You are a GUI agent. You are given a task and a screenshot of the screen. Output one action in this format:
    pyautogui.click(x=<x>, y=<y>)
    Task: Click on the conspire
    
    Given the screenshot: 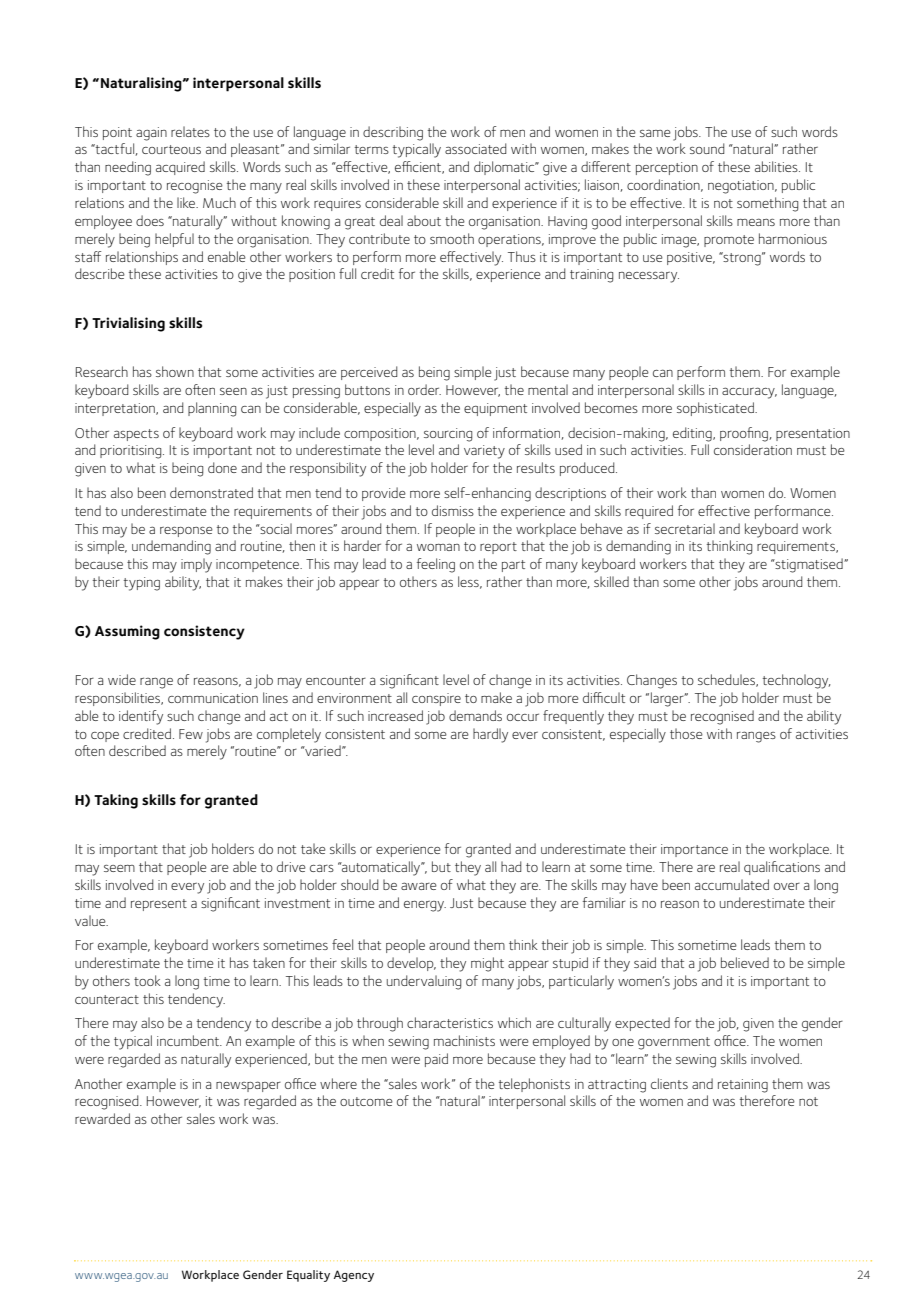 What is the action you would take?
    pyautogui.click(x=436, y=699)
